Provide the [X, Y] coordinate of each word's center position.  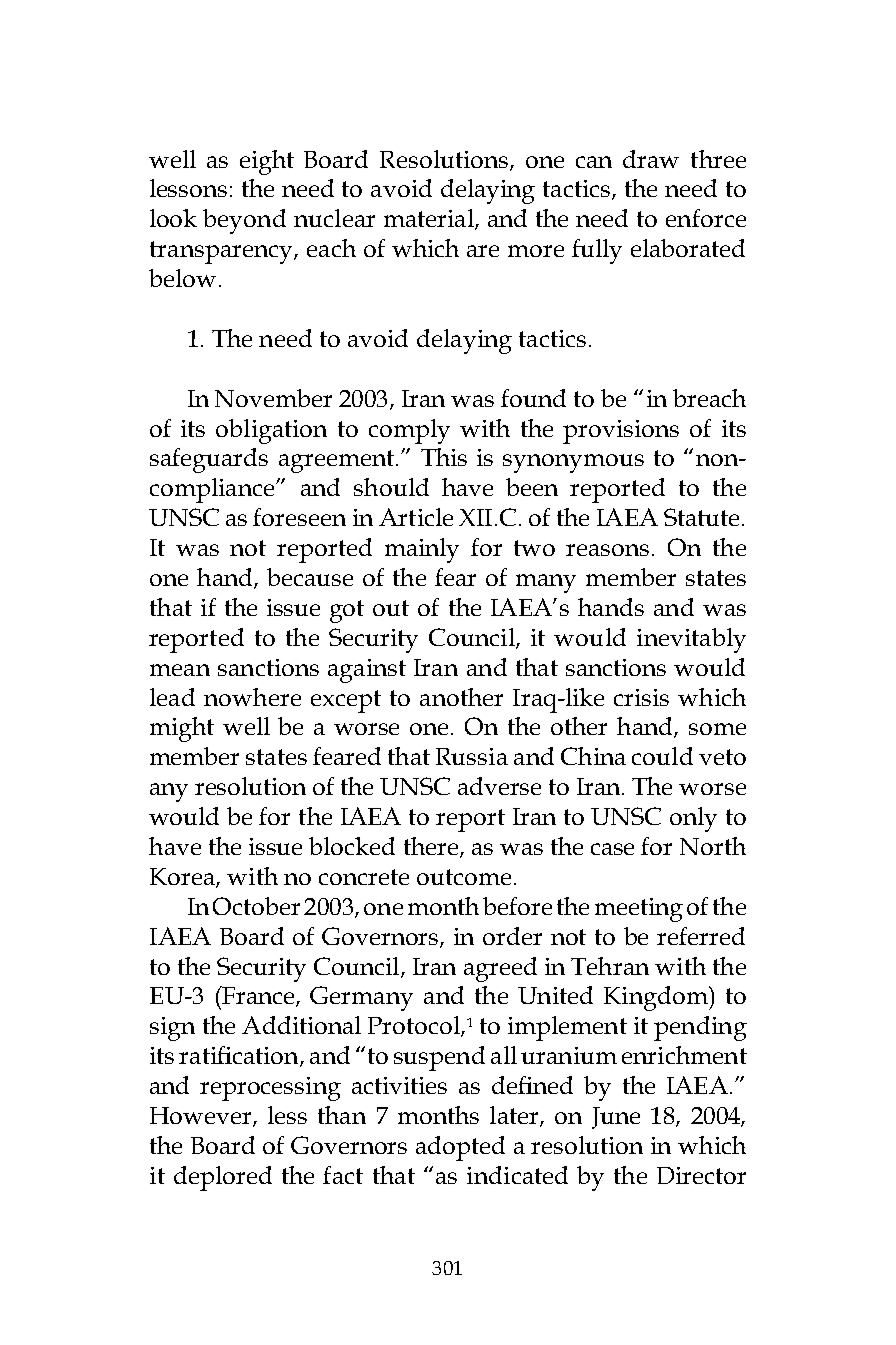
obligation [271, 431]
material [430, 219]
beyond [244, 221]
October [256, 906]
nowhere [252, 697]
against [367, 671]
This [444, 457]
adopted [460, 1148]
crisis [641, 697]
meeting [639, 910]
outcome [464, 877]
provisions [621, 432]
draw [651, 159]
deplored [223, 1178]
